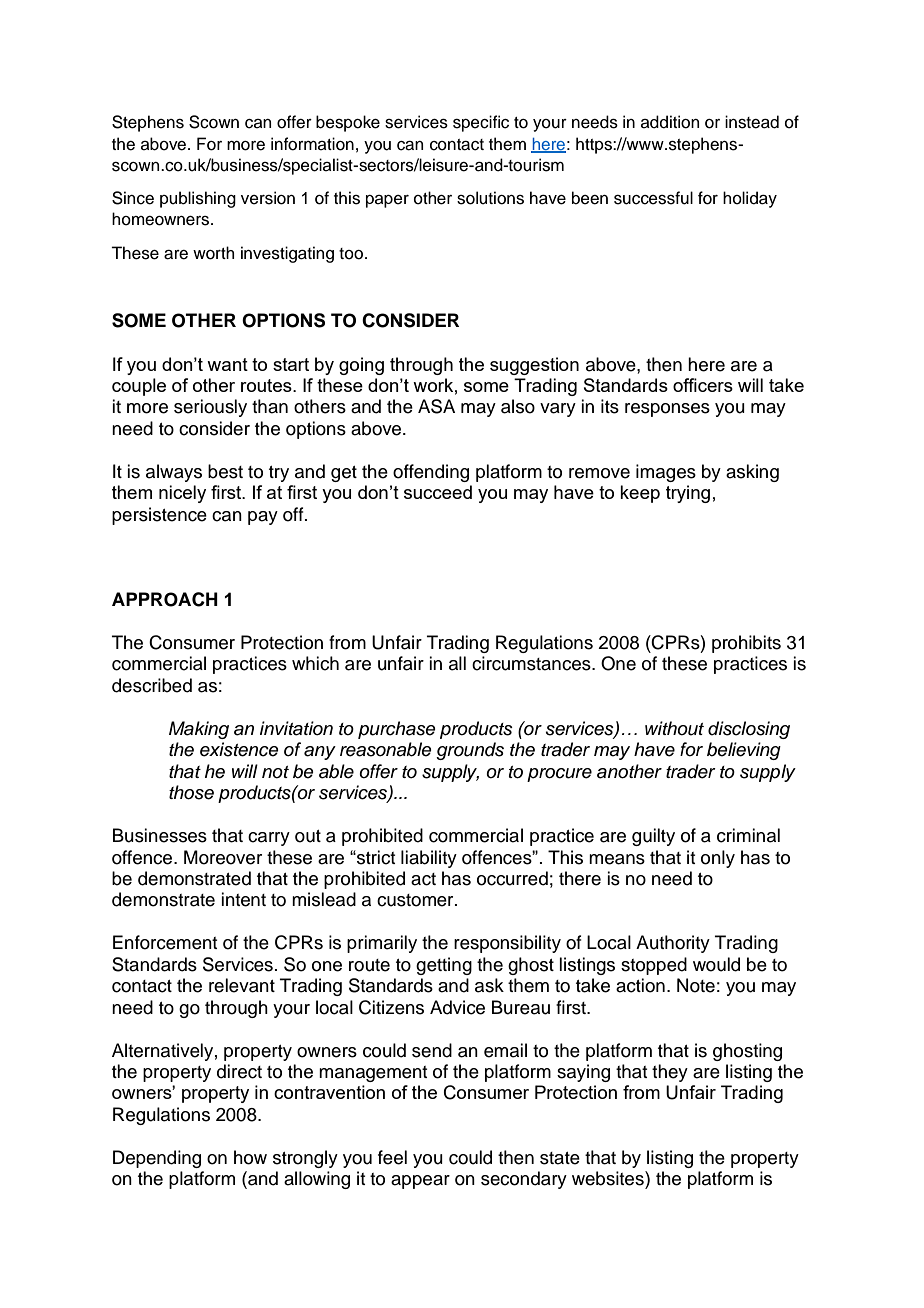  What do you see at coordinates (152, 685) in the page?
I see `described` at bounding box center [152, 685].
